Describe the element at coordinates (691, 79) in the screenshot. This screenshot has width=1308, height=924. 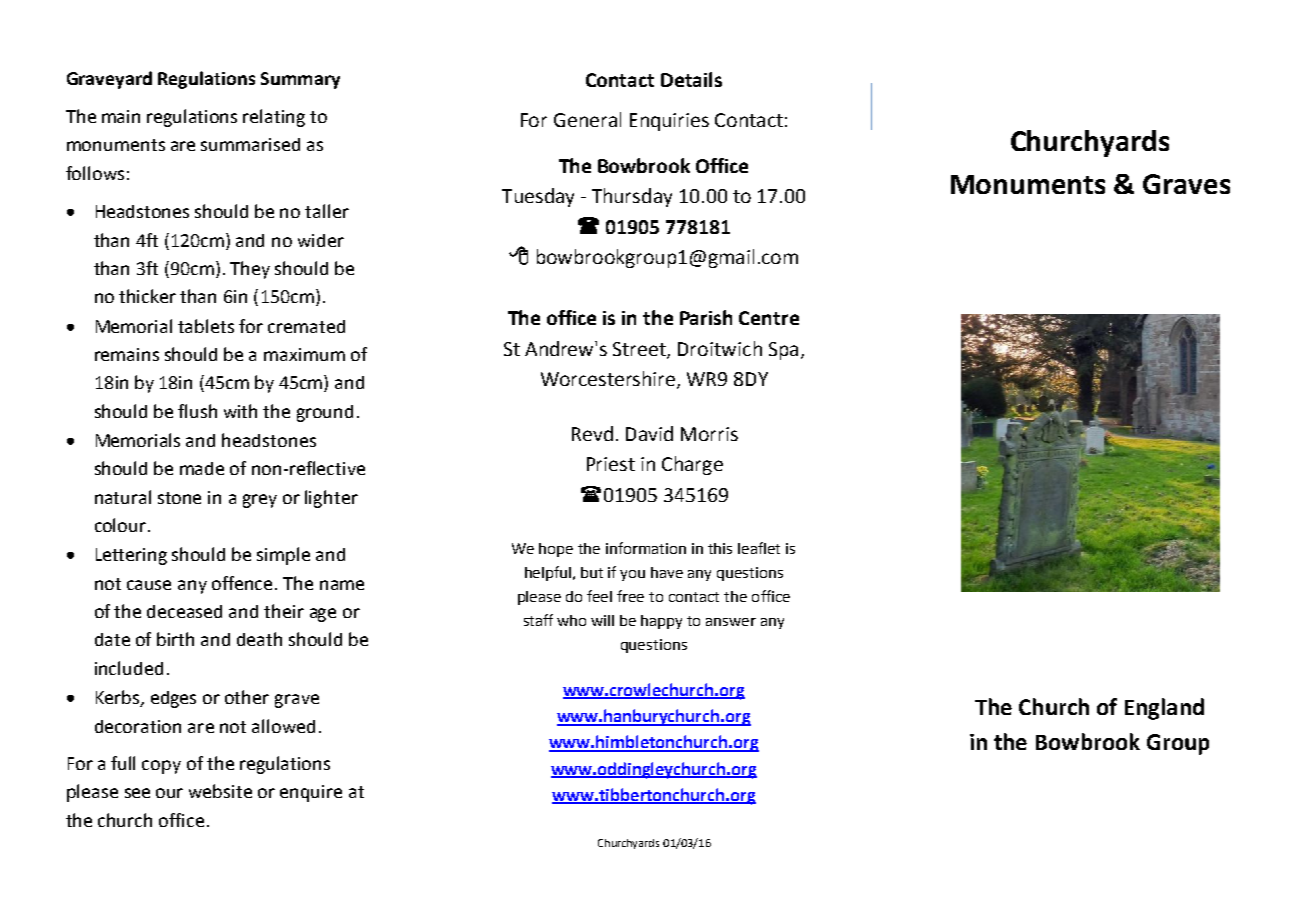
I see `Details` at that location.
